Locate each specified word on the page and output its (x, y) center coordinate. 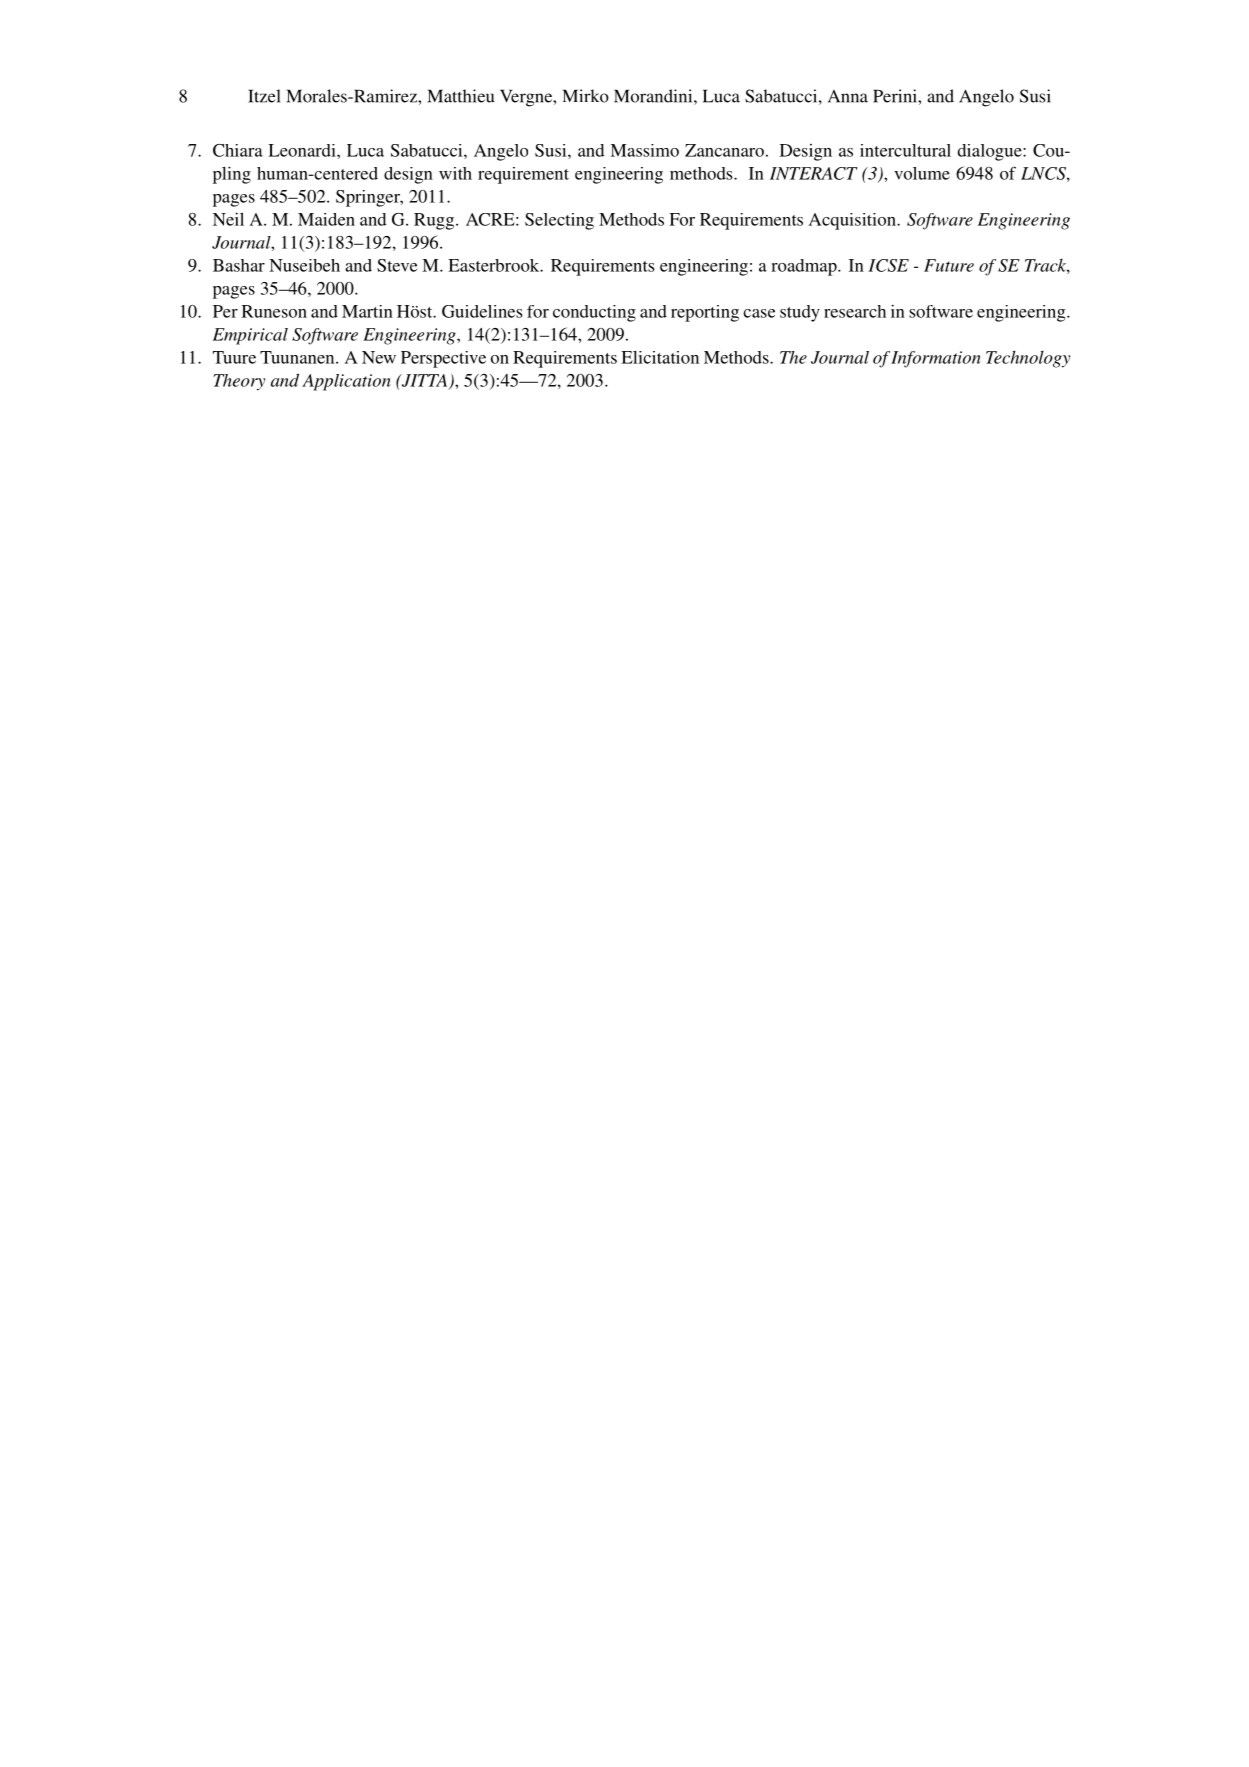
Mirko (586, 96)
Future (949, 265)
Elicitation (660, 357)
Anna (848, 96)
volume (922, 173)
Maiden (326, 219)
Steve (397, 265)
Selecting (559, 221)
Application (346, 382)
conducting (594, 313)
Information (936, 359)
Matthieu (461, 96)
